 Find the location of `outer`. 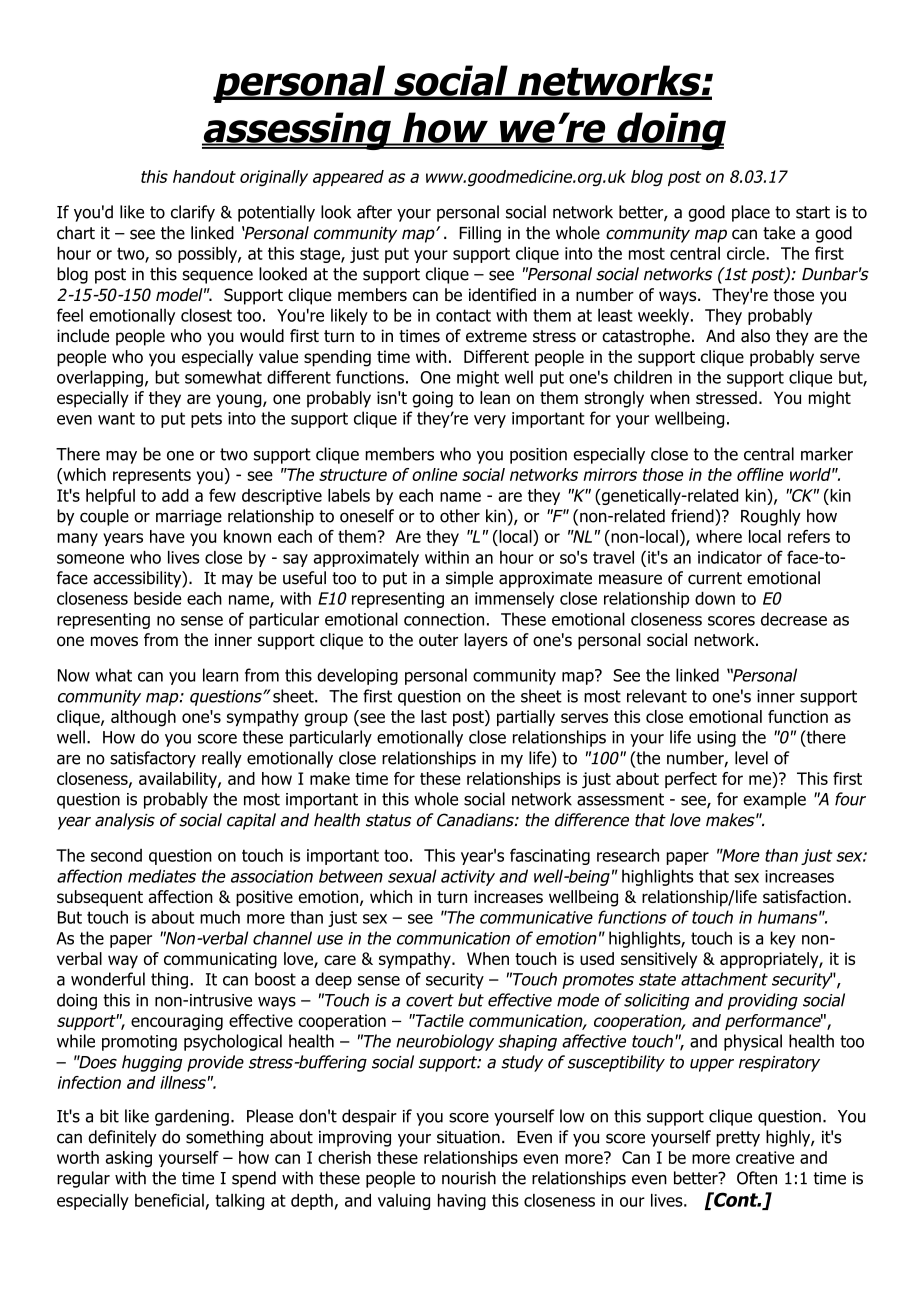

outer is located at coordinates (438, 640).
